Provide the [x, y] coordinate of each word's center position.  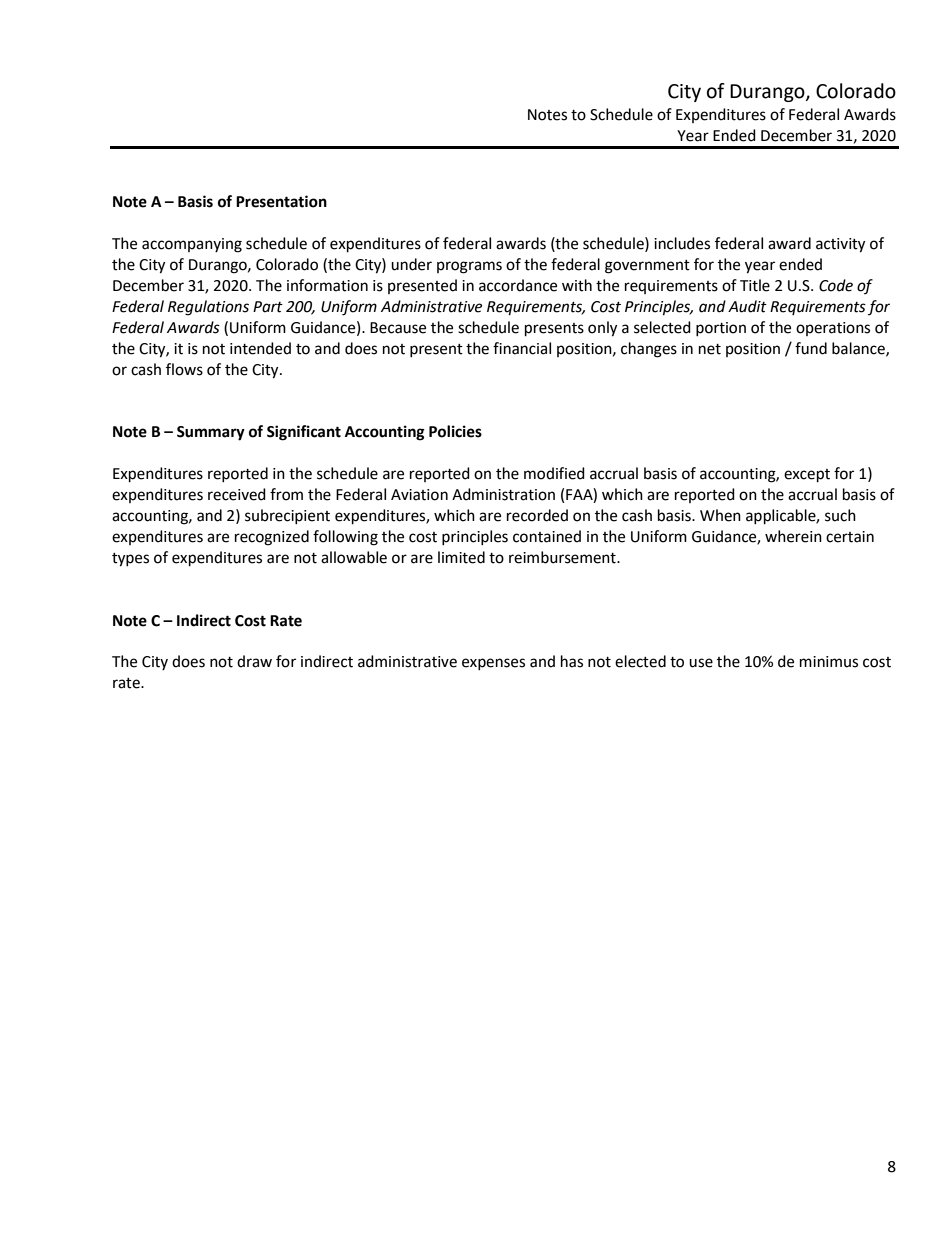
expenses [493, 664]
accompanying [192, 245]
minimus [829, 662]
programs [469, 267]
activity [840, 245]
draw [254, 661]
